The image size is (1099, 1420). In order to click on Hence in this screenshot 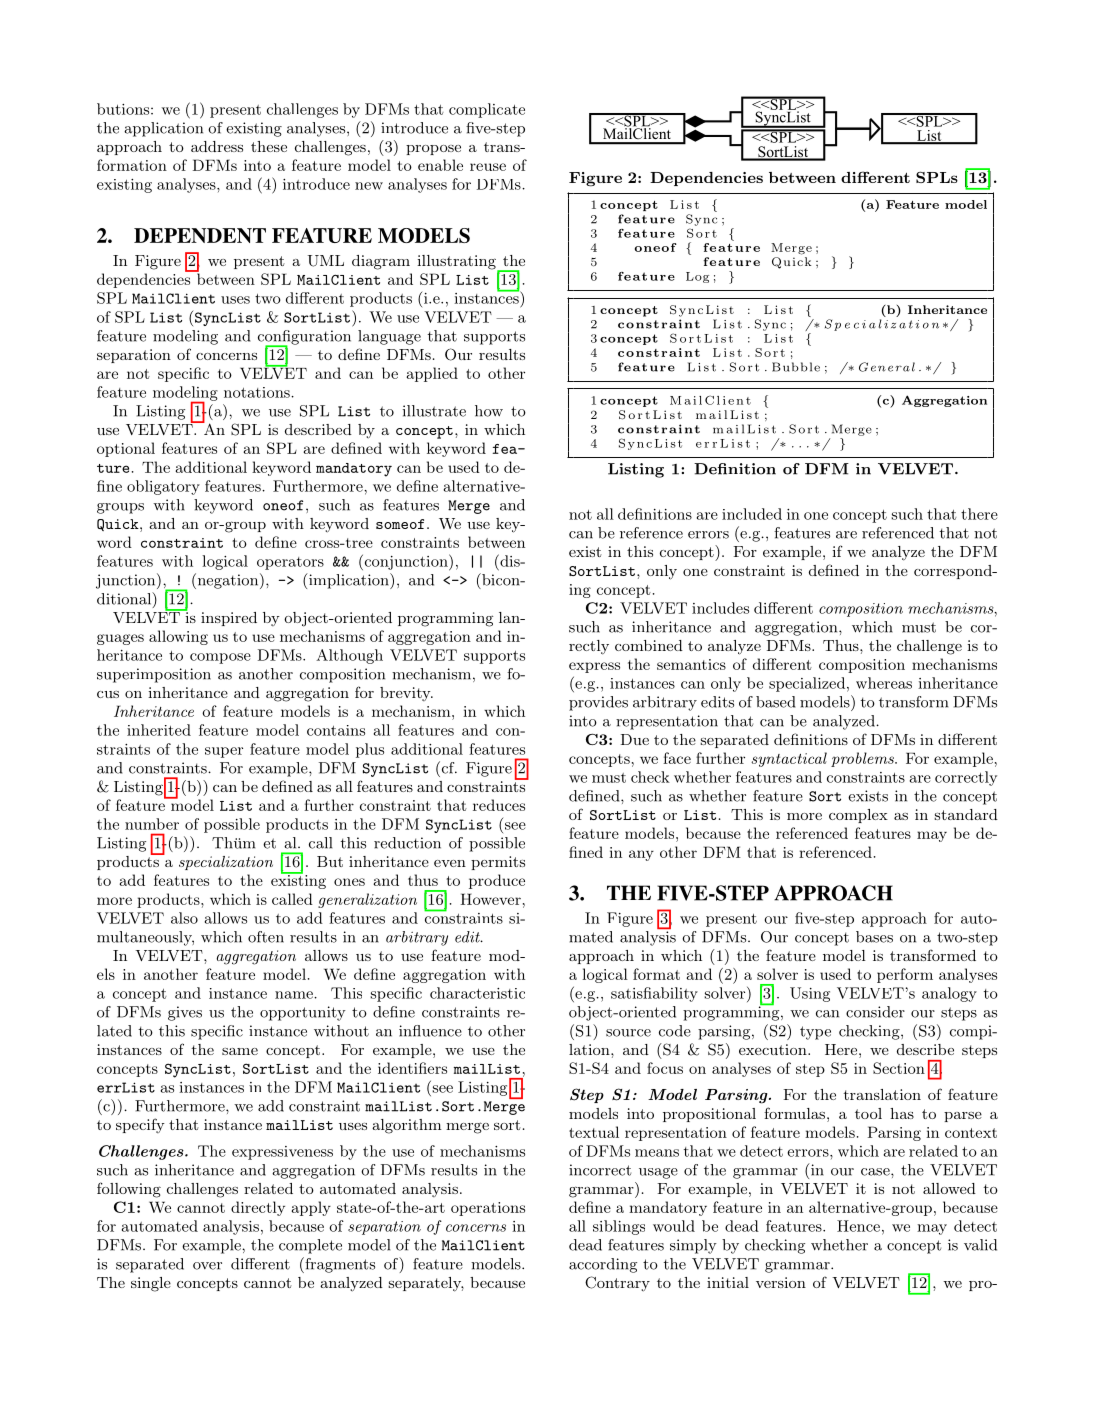, I will do `click(858, 1226)`.
